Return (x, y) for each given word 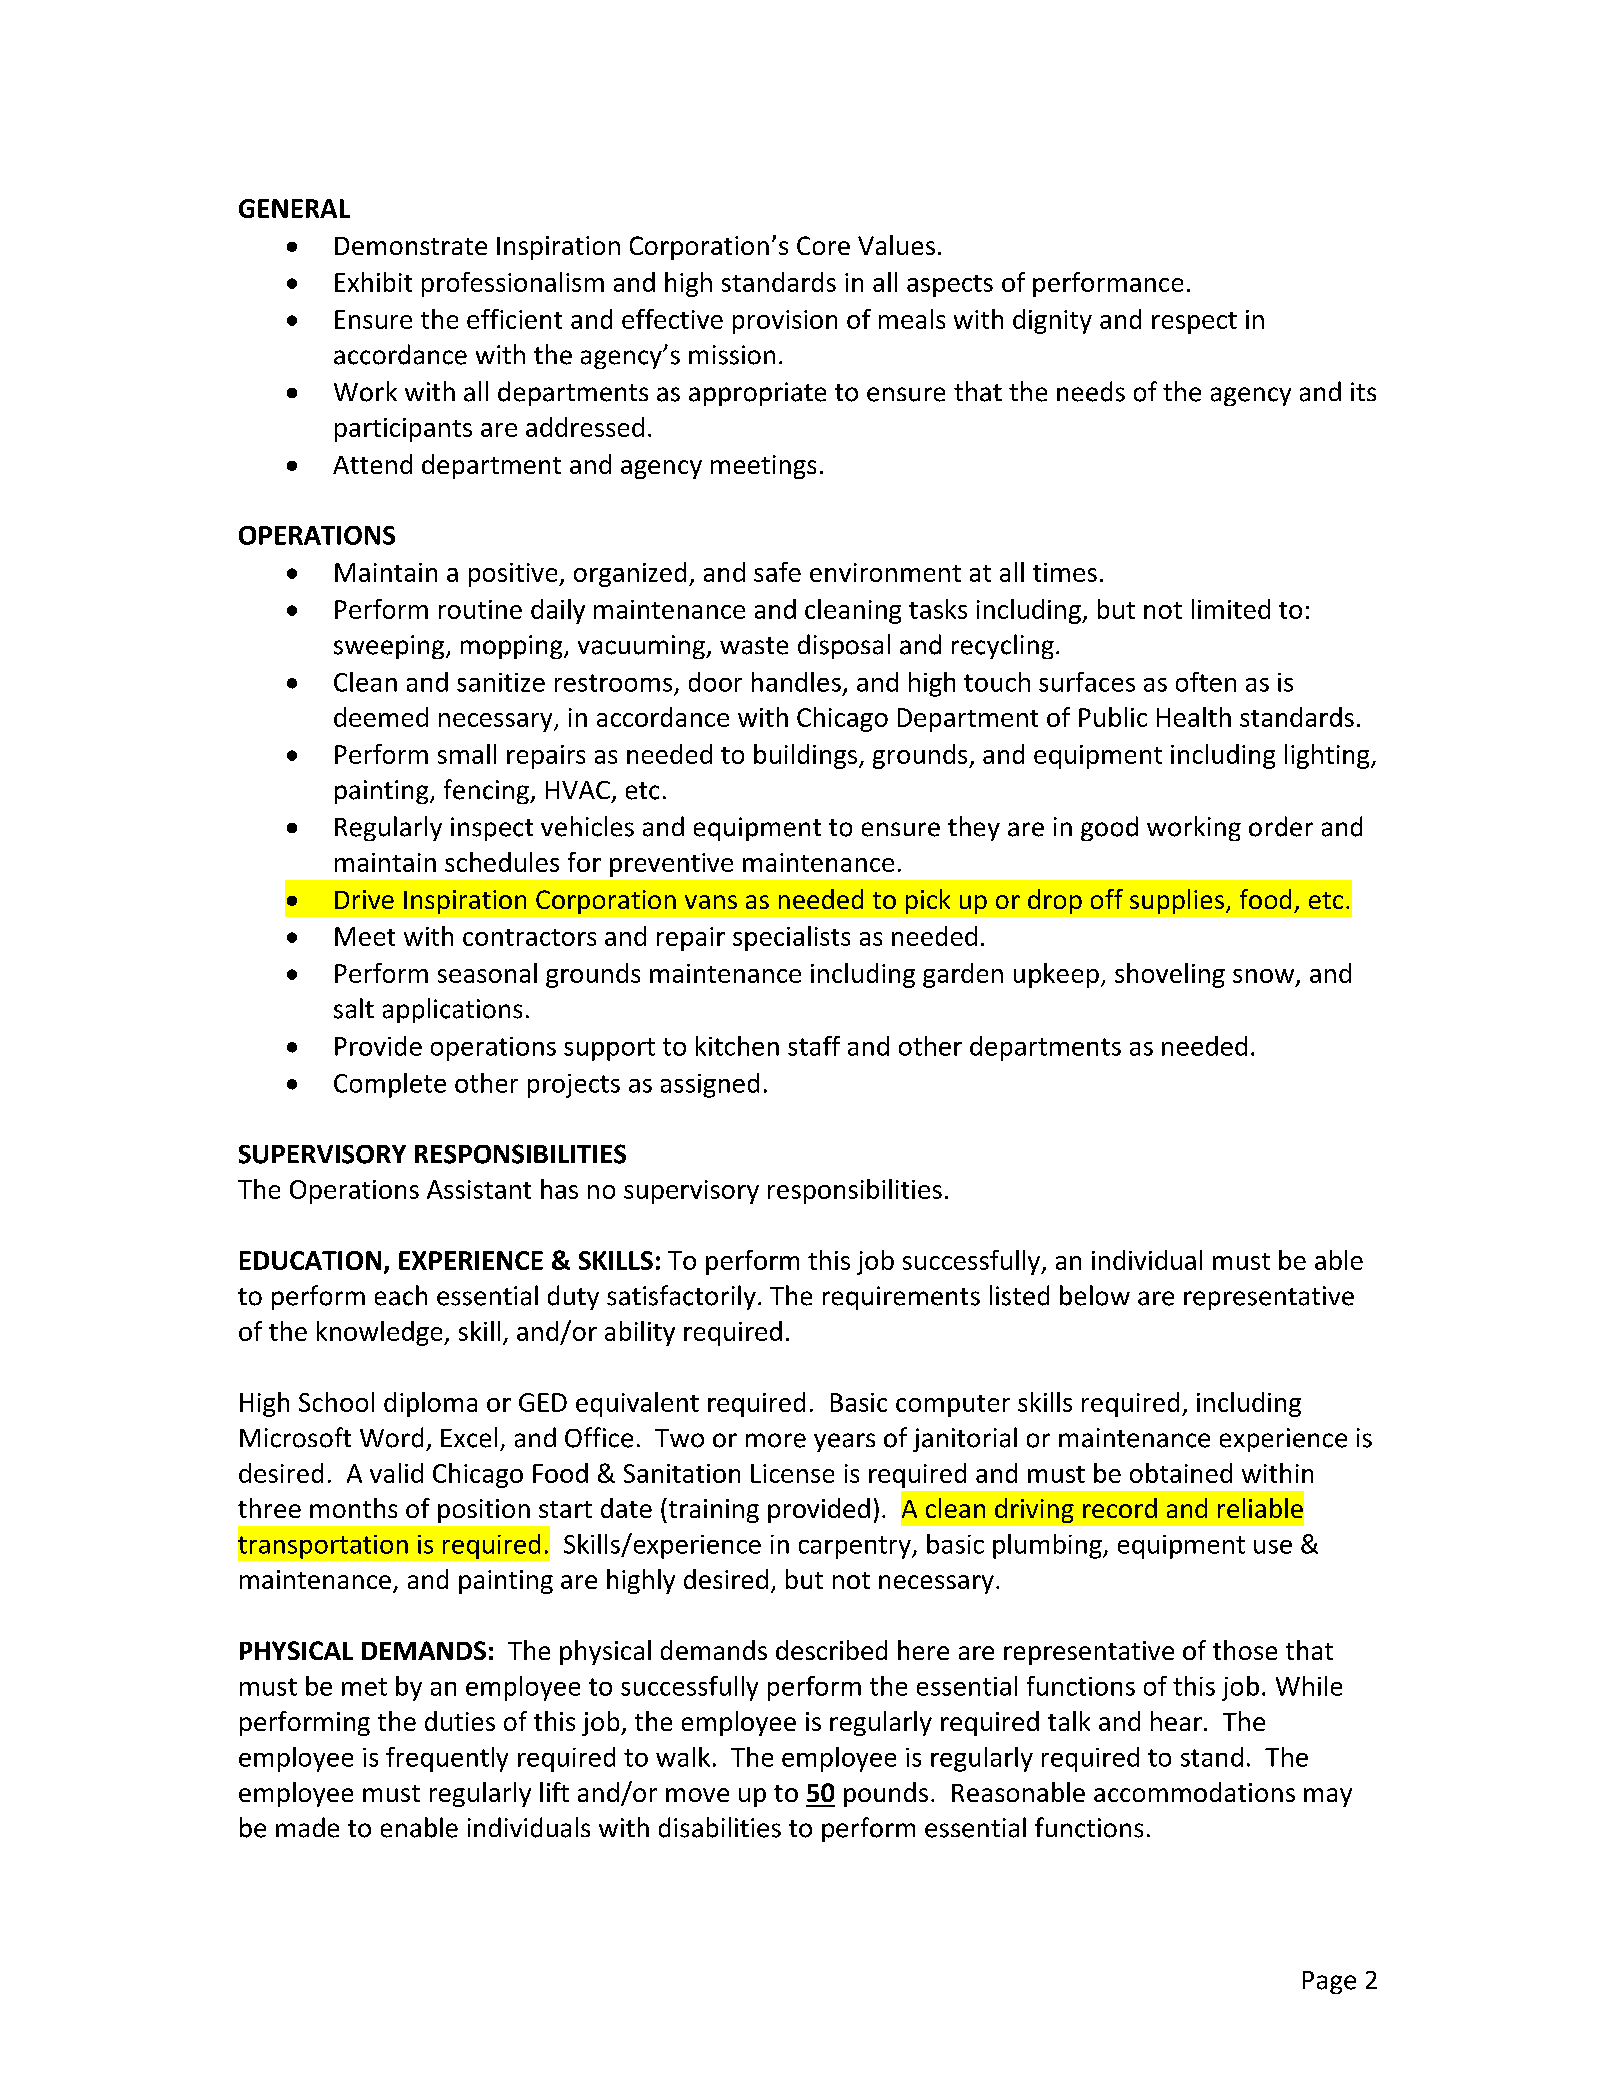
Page (1329, 1982)
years (844, 1442)
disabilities (720, 1827)
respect (1194, 323)
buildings (807, 756)
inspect (492, 829)
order (1281, 826)
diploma (430, 1404)
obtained (1181, 1473)
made (307, 1827)
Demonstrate (411, 246)
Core (823, 245)
